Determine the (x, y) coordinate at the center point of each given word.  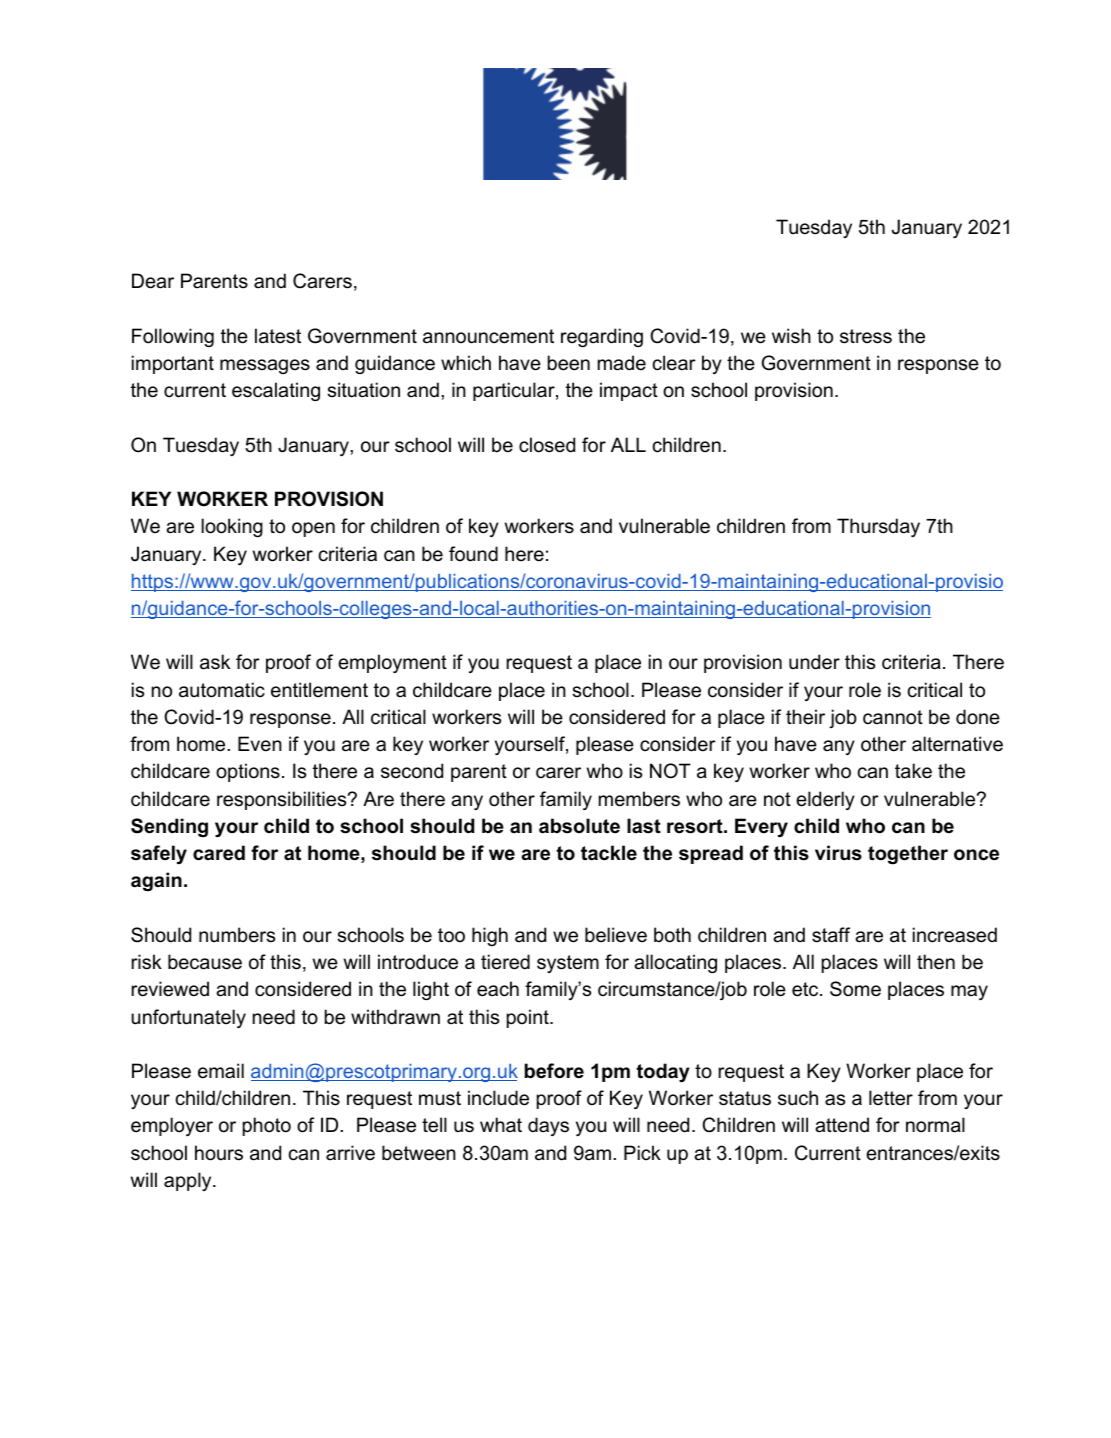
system (568, 964)
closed (547, 445)
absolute (579, 826)
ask (215, 662)
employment (392, 663)
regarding (602, 337)
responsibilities (283, 800)
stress (866, 336)
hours (219, 1153)
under (814, 662)
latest (278, 336)
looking (232, 527)
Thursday (878, 527)
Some (855, 989)
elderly (825, 800)
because (205, 962)
